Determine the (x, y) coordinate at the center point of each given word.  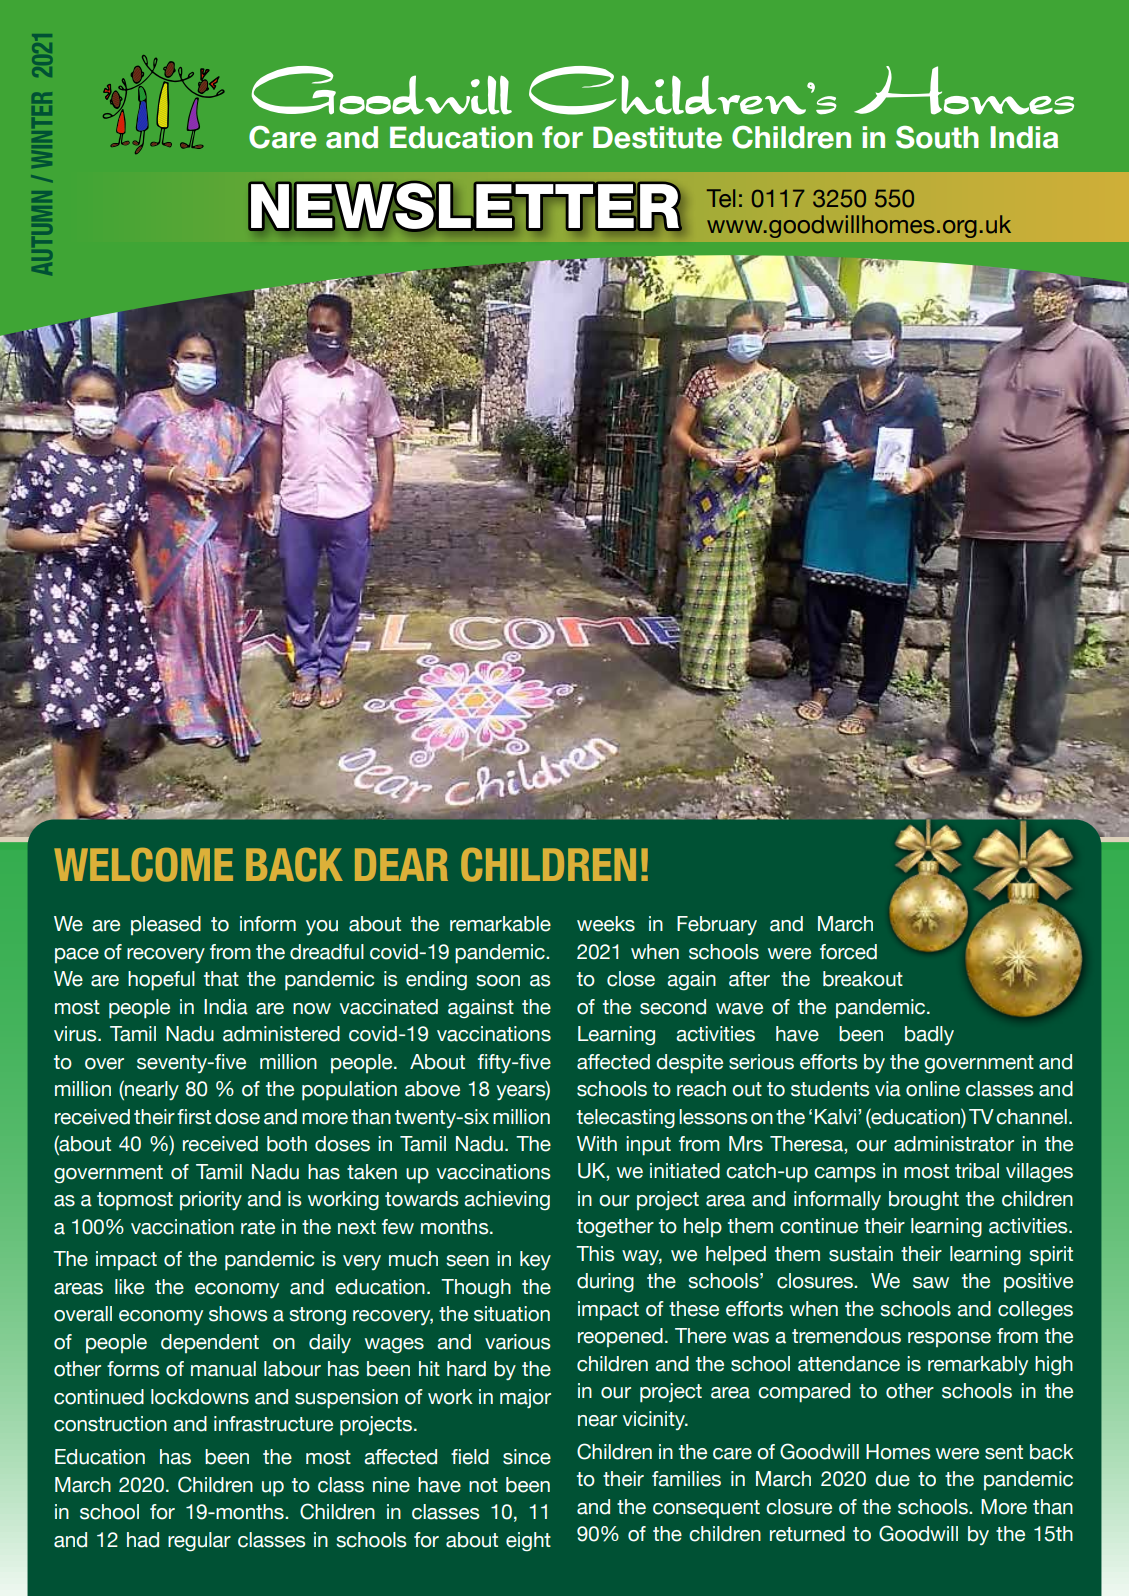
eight (528, 1542)
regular (199, 1542)
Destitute (657, 137)
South (937, 137)
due (892, 1479)
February (717, 925)
